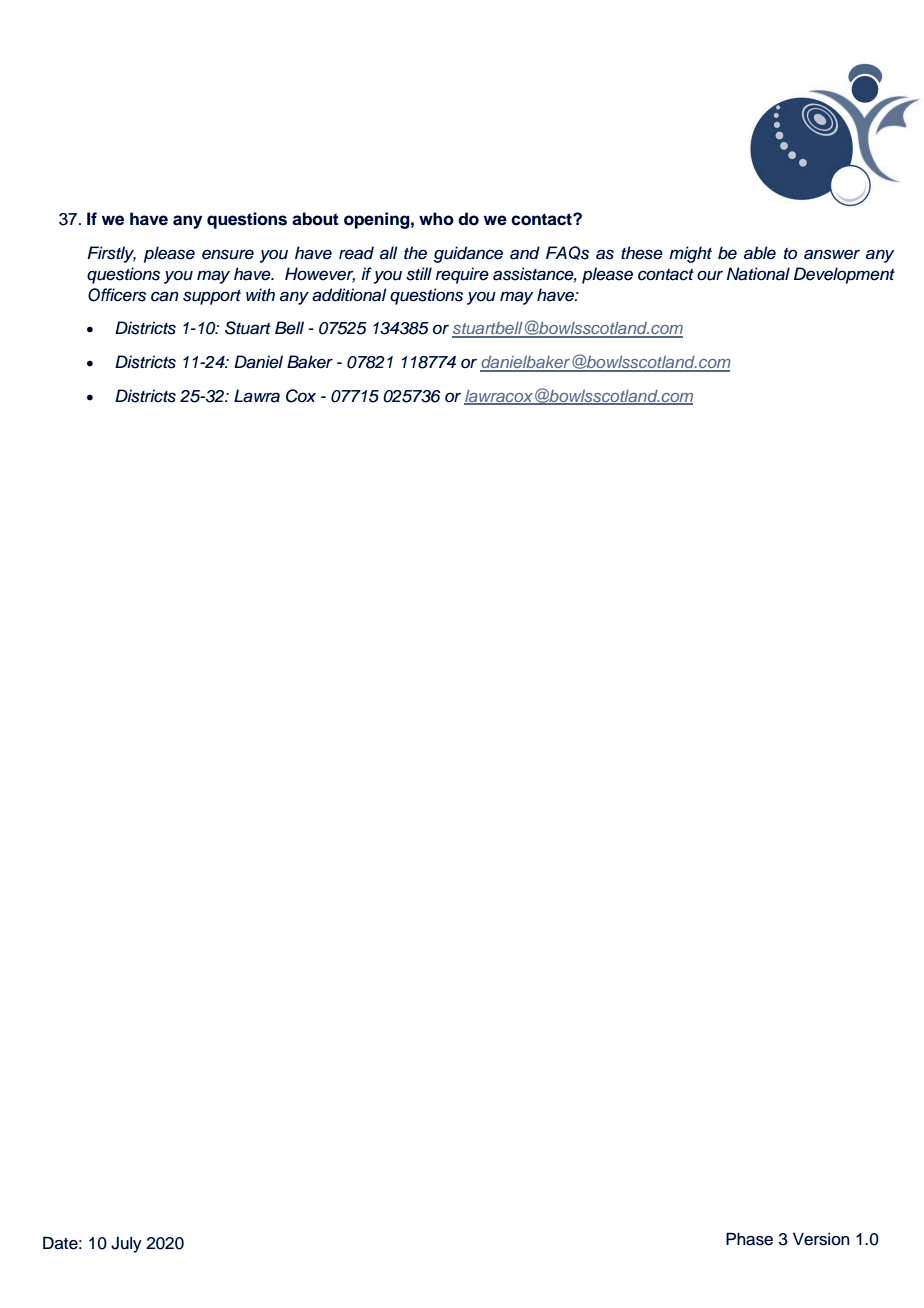  I want to click on Phase, so click(749, 1239).
